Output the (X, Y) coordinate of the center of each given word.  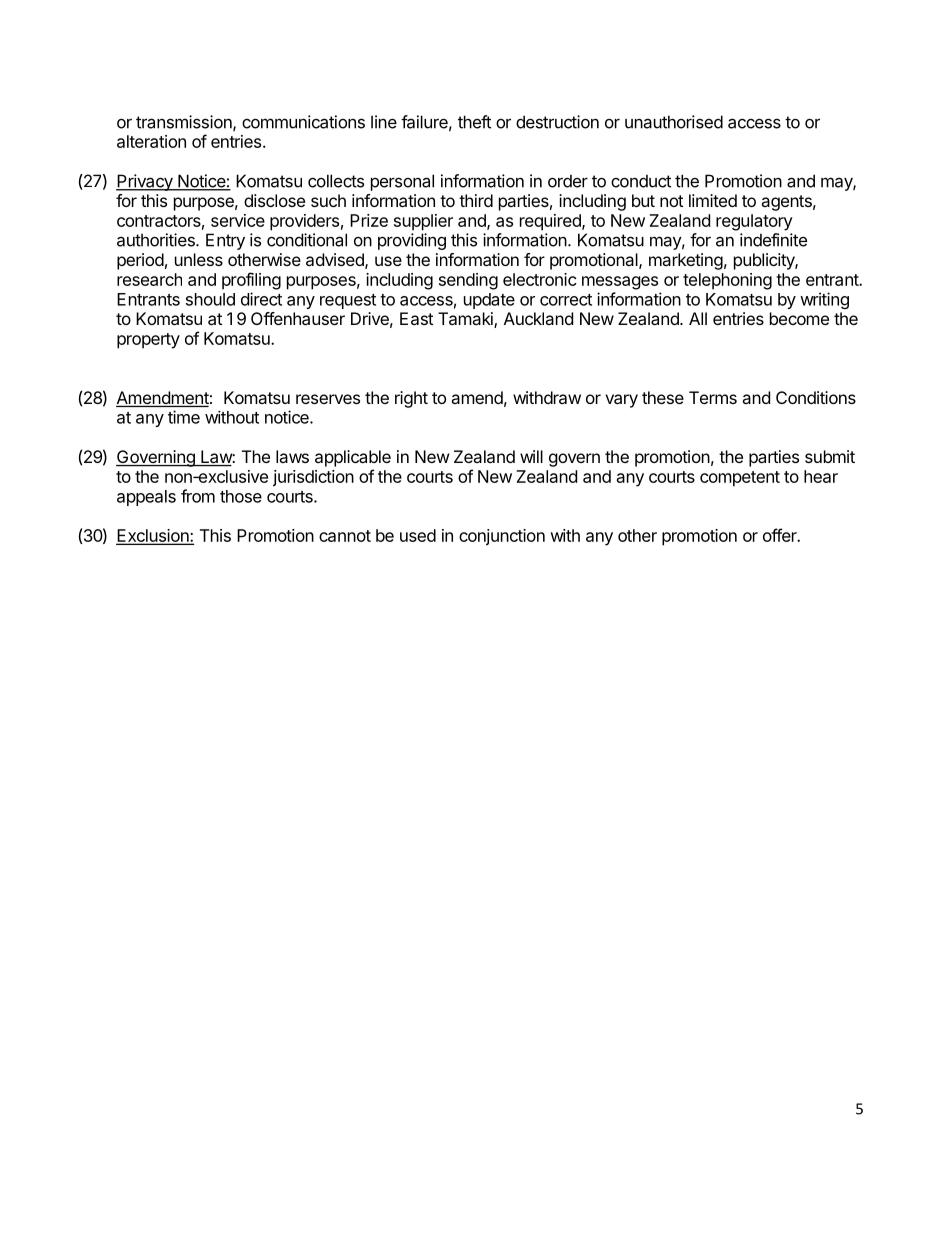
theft (474, 122)
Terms (713, 397)
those (241, 496)
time (184, 417)
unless (199, 259)
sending (468, 281)
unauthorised (674, 122)
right (411, 399)
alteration (151, 141)
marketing (686, 261)
